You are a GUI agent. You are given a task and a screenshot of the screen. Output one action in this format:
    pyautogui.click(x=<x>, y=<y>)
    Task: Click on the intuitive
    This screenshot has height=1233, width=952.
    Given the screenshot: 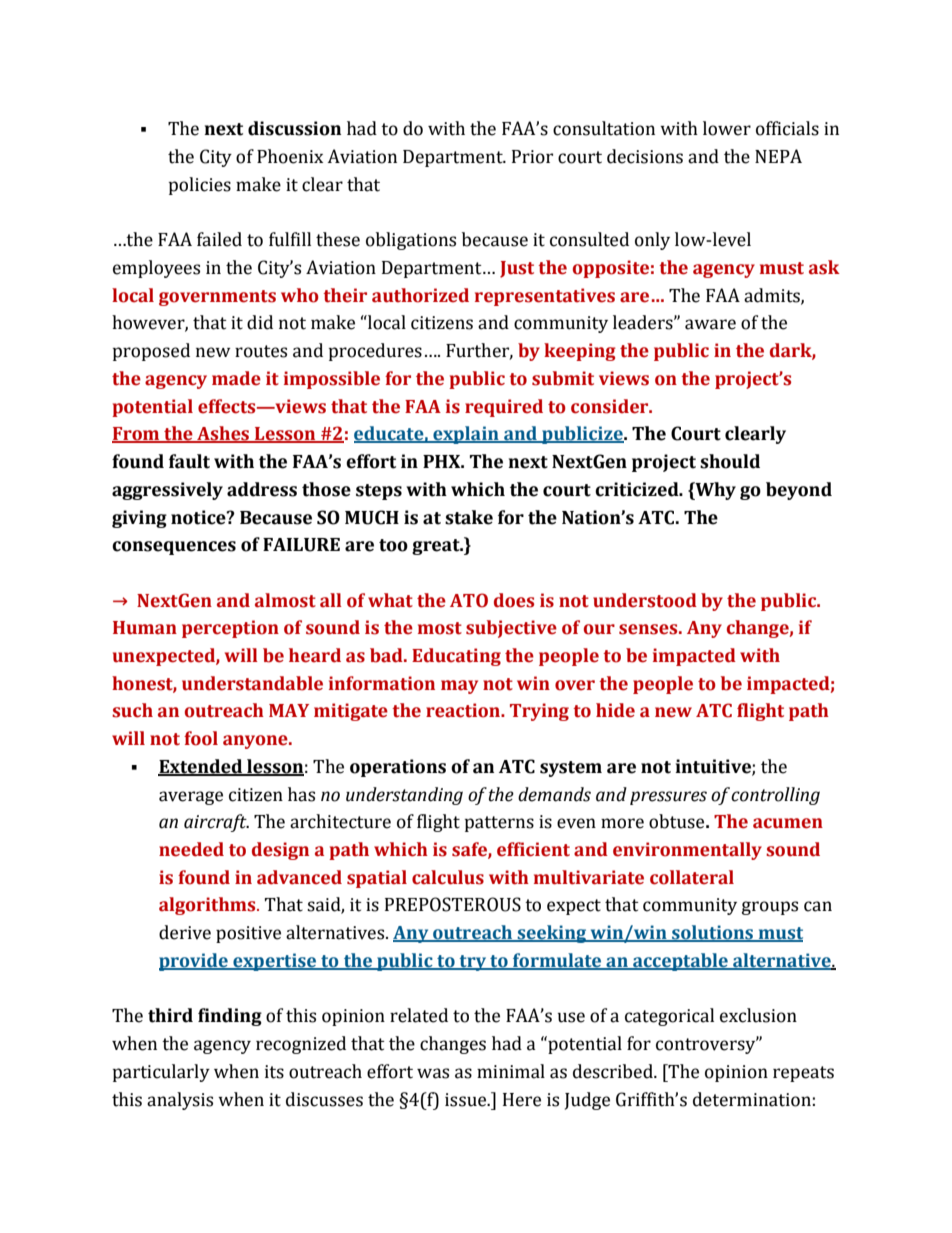 What is the action you would take?
    pyautogui.click(x=714, y=767)
